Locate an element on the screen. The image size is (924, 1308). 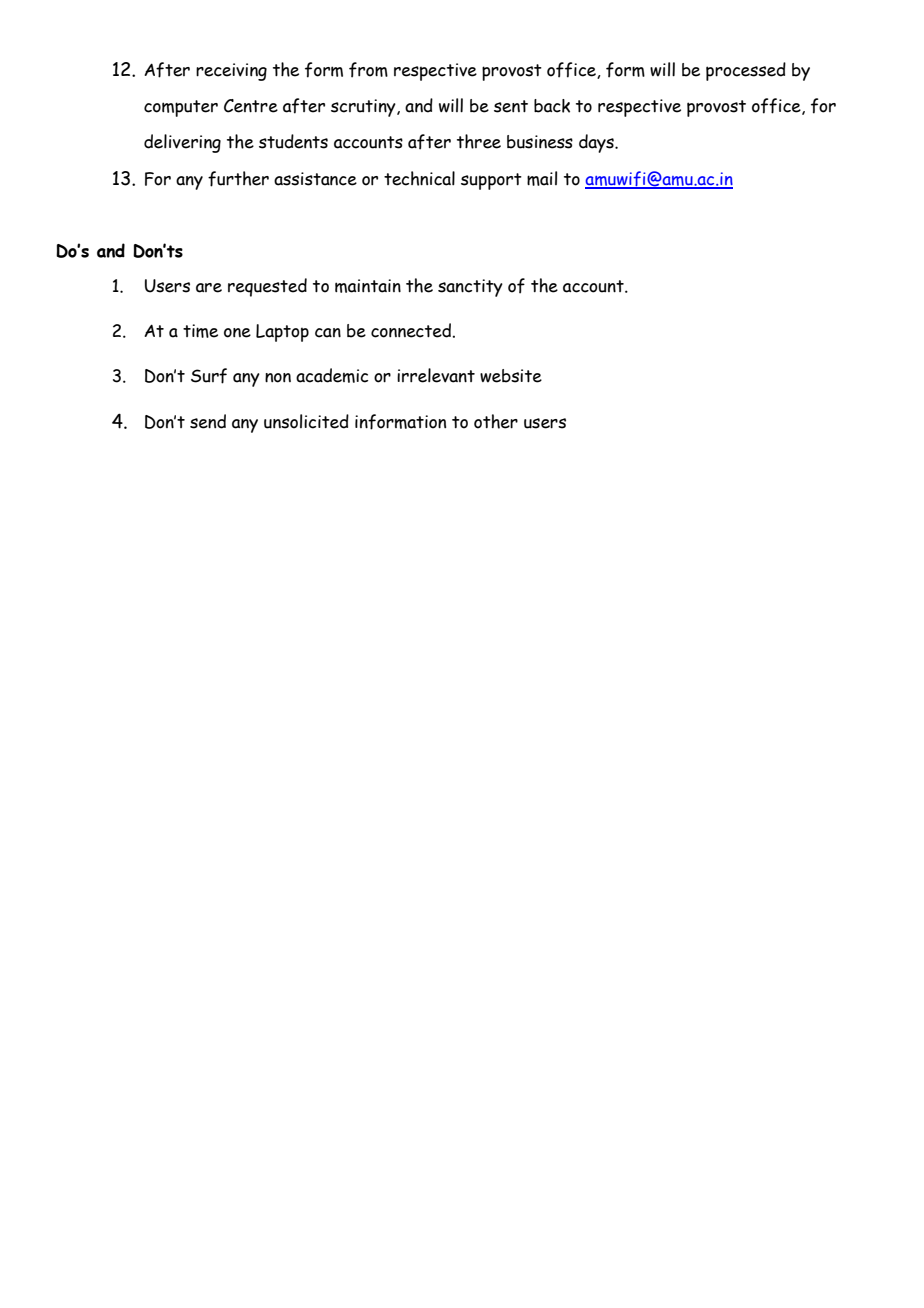
sent is located at coordinates (511, 106).
